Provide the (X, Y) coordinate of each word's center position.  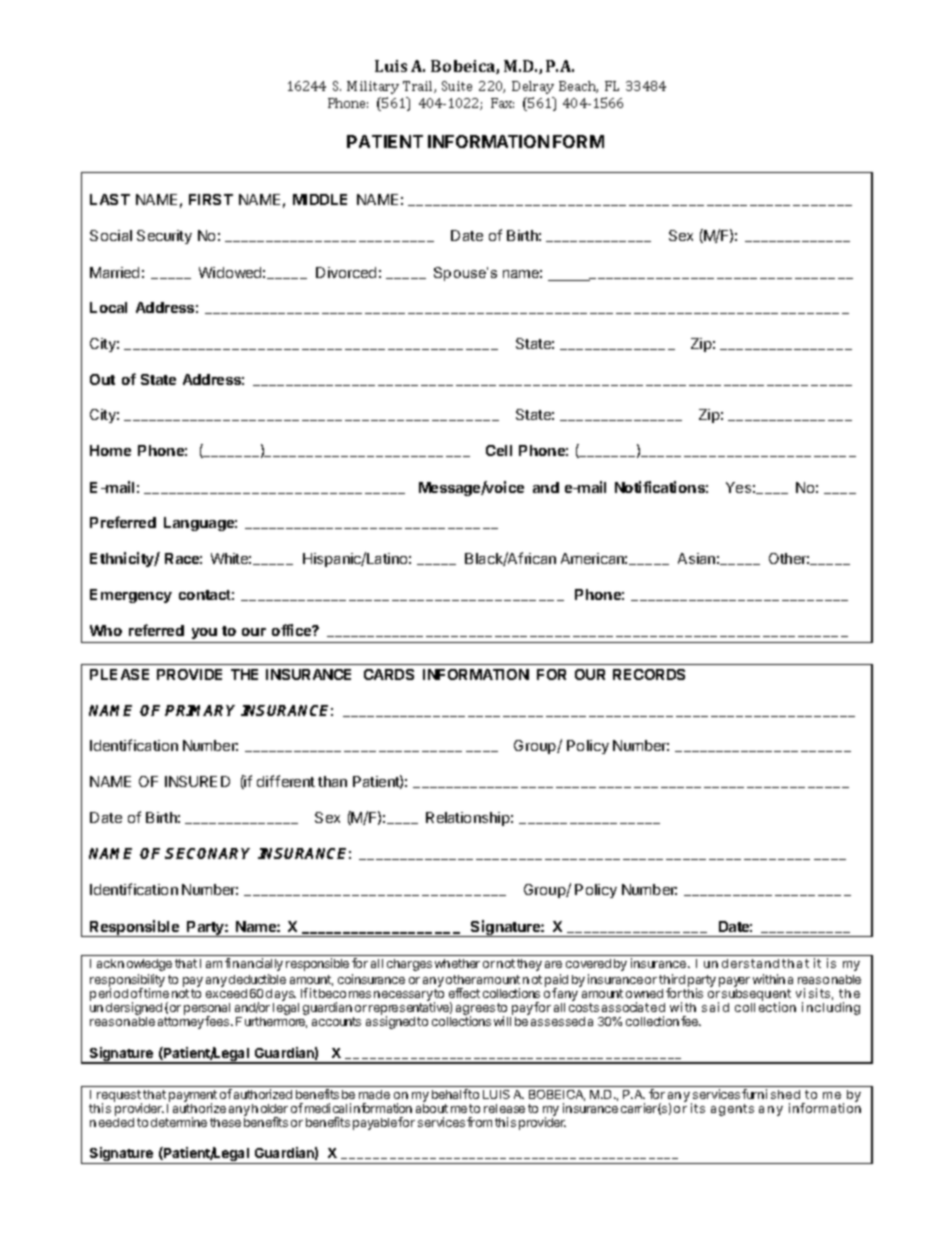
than (332, 781)
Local (108, 307)
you (204, 635)
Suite (457, 86)
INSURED (197, 781)
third (672, 979)
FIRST (211, 199)
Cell (499, 450)
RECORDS (649, 674)
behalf (450, 1094)
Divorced (346, 272)
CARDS (389, 674)
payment (192, 1097)
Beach (578, 87)
